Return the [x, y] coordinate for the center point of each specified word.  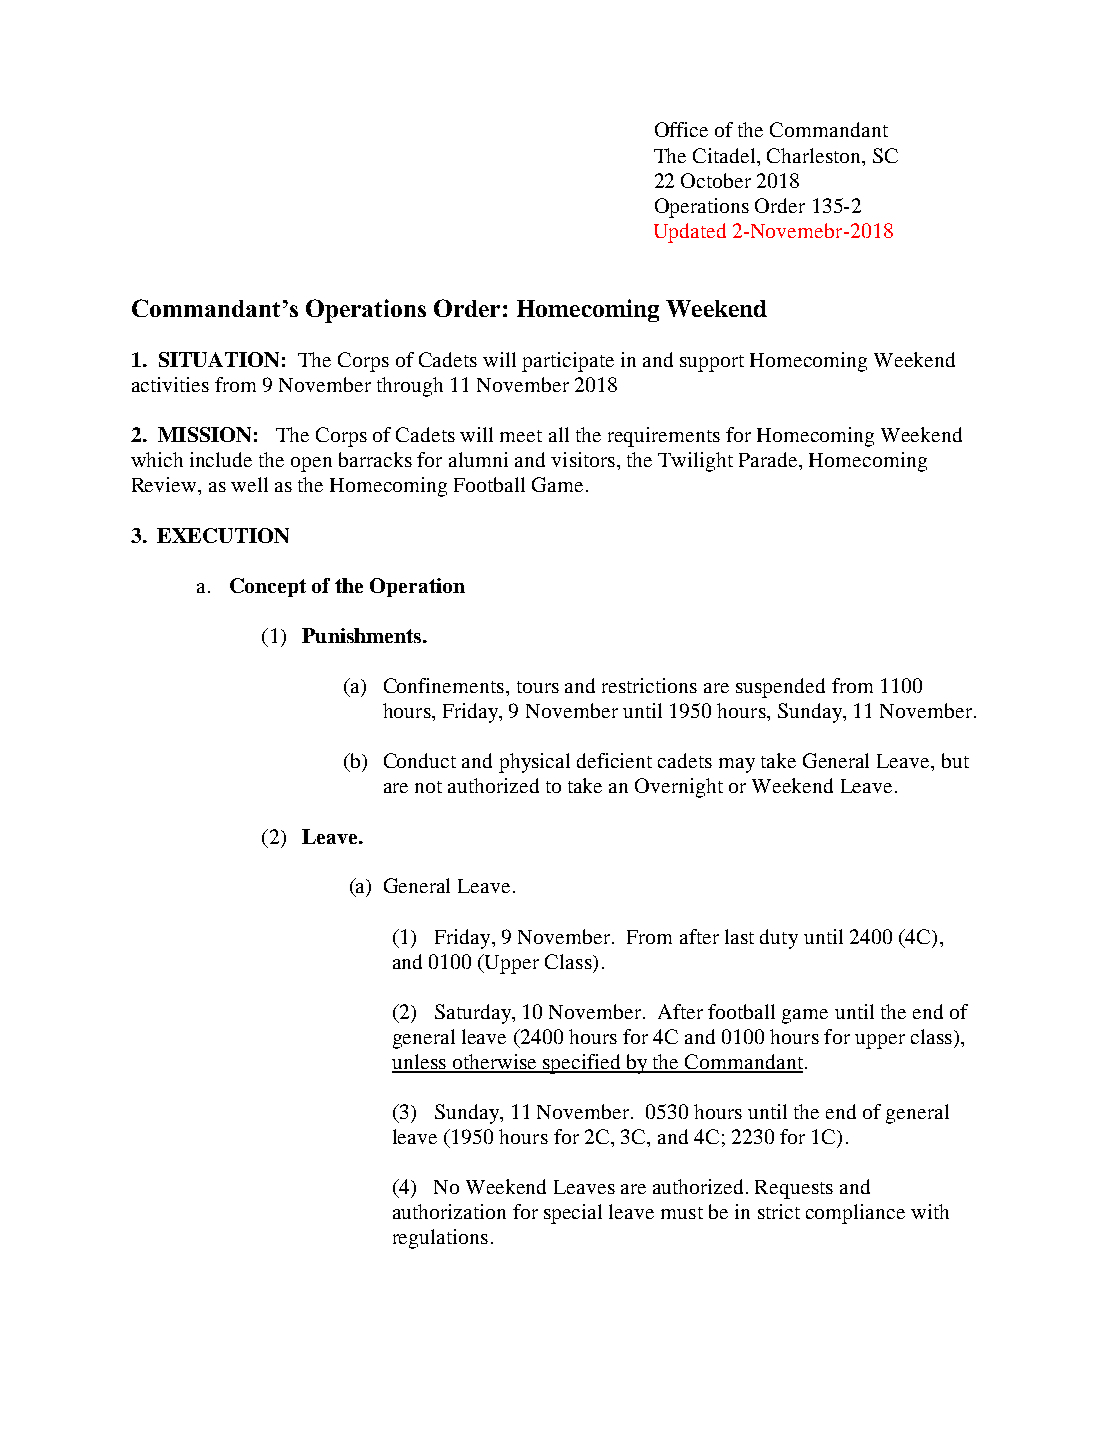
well [249, 484]
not [428, 787]
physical [534, 763]
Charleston [815, 155]
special [573, 1214]
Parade [769, 459]
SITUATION [219, 359]
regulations [440, 1239]
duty [779, 939]
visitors [583, 459]
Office [681, 129]
